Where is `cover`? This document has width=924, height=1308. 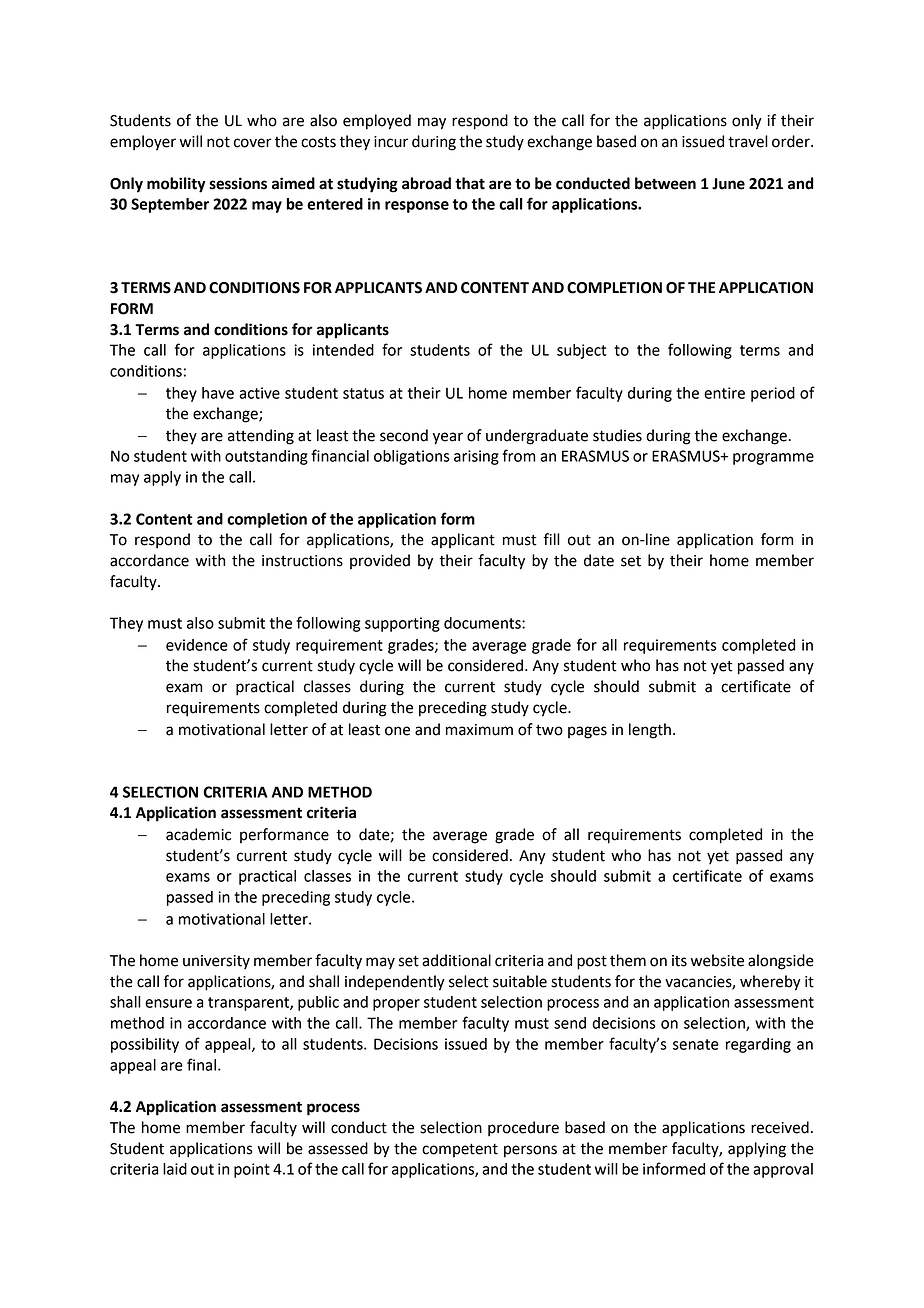 cover is located at coordinates (253, 143).
